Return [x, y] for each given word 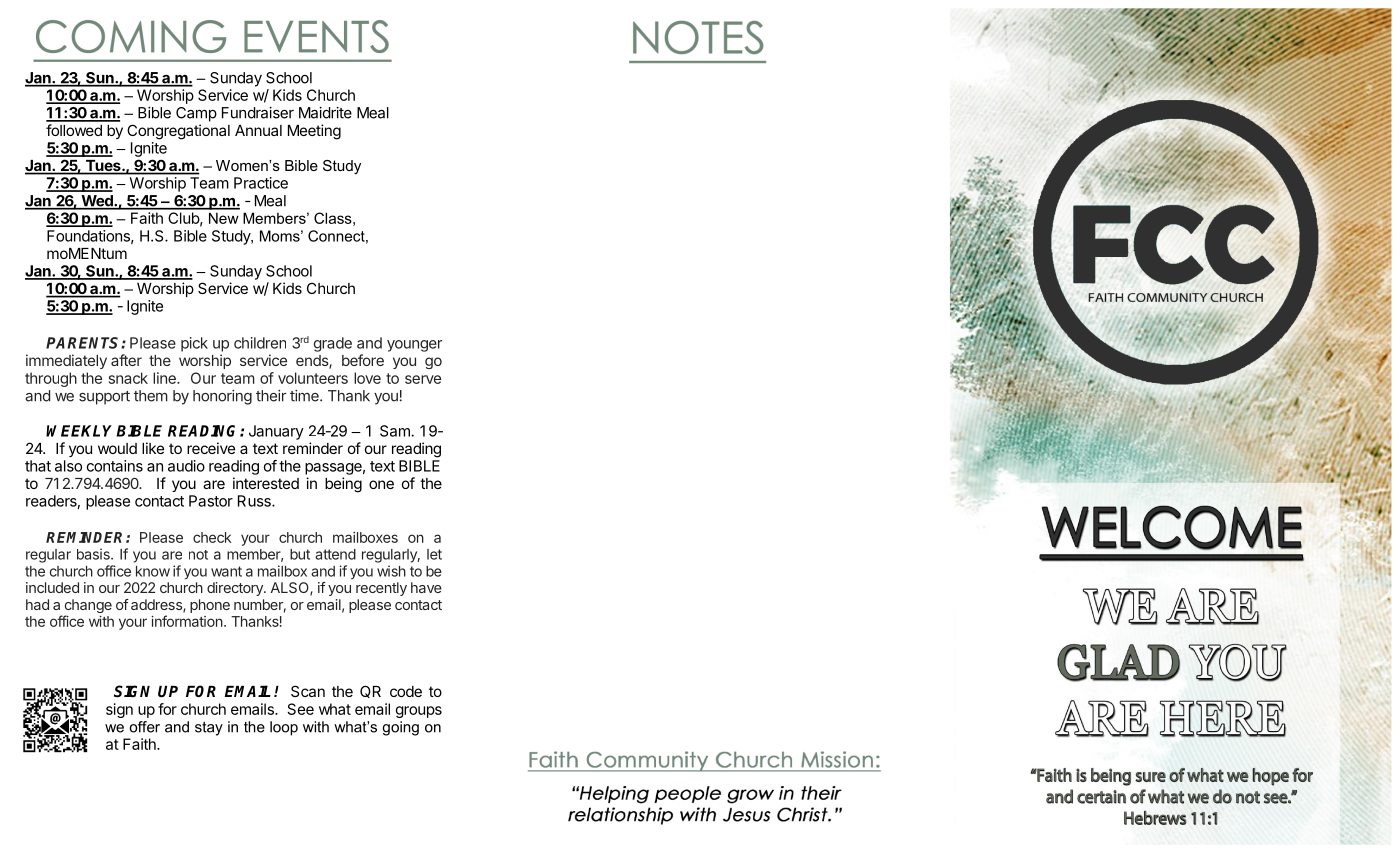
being [343, 485]
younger [414, 346]
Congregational [178, 132]
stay [209, 729]
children [260, 343]
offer [144, 727]
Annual [258, 130]
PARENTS [84, 343]
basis [94, 554]
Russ [255, 501]
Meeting [314, 132]
